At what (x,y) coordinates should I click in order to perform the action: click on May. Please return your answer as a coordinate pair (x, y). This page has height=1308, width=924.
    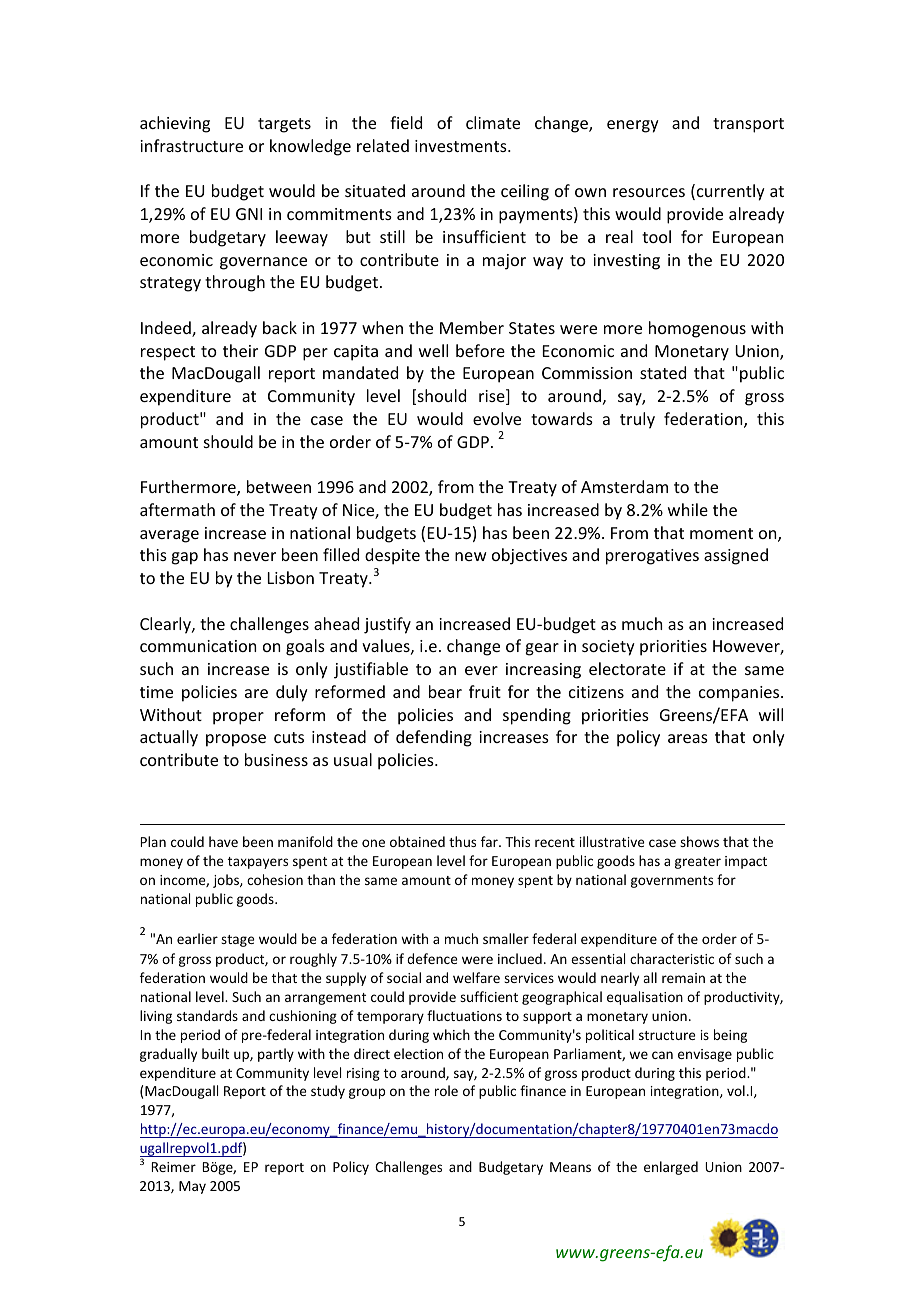
    Looking at the image, I should click on (192, 1187).
